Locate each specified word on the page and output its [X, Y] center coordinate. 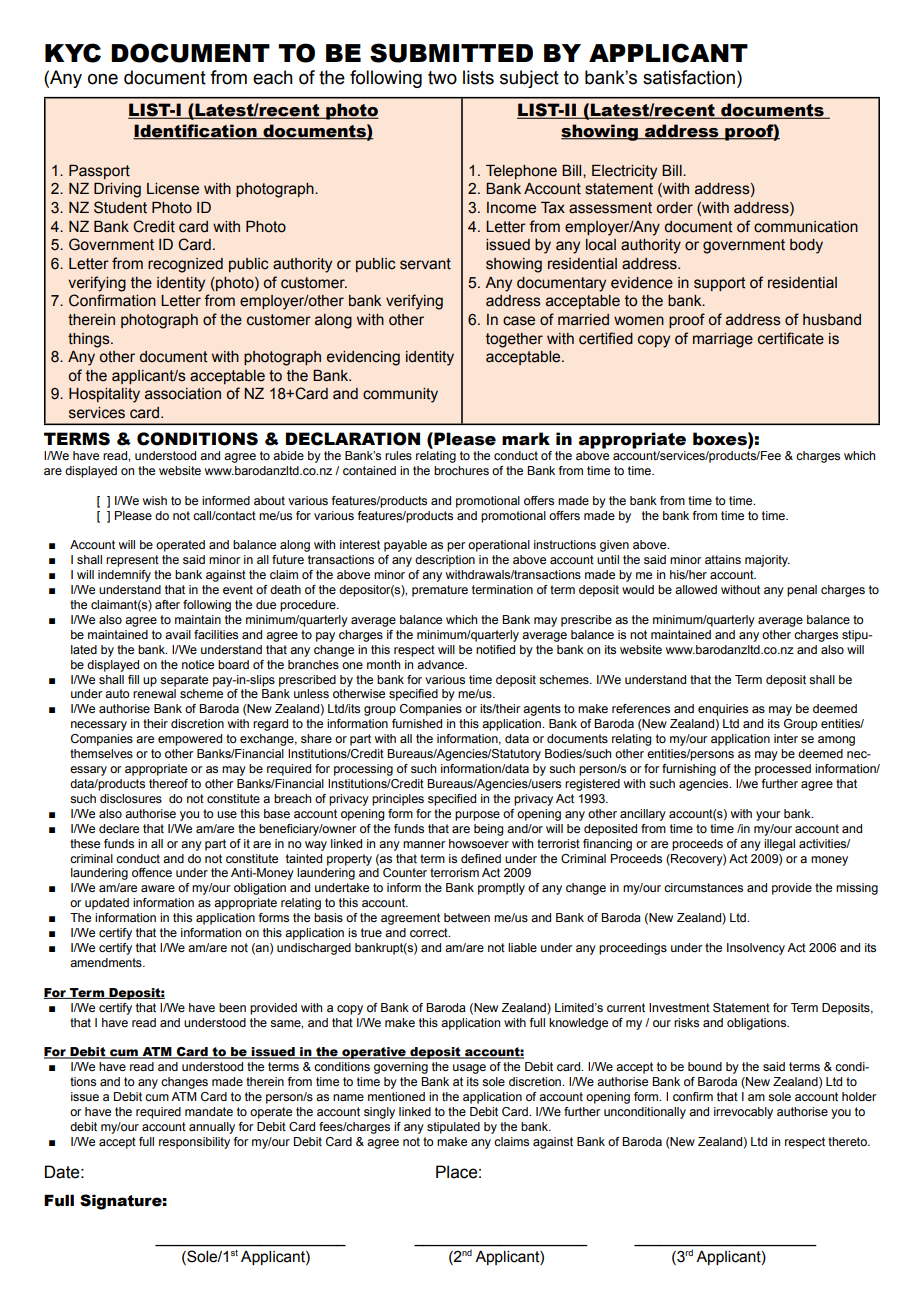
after [167, 604]
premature [440, 591]
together [514, 340]
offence [152, 872]
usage [469, 1069]
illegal [779, 845]
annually [212, 1128]
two [442, 78]
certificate [791, 338]
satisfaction [689, 77]
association [183, 394]
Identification [196, 131]
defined [481, 858]
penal [802, 591]
